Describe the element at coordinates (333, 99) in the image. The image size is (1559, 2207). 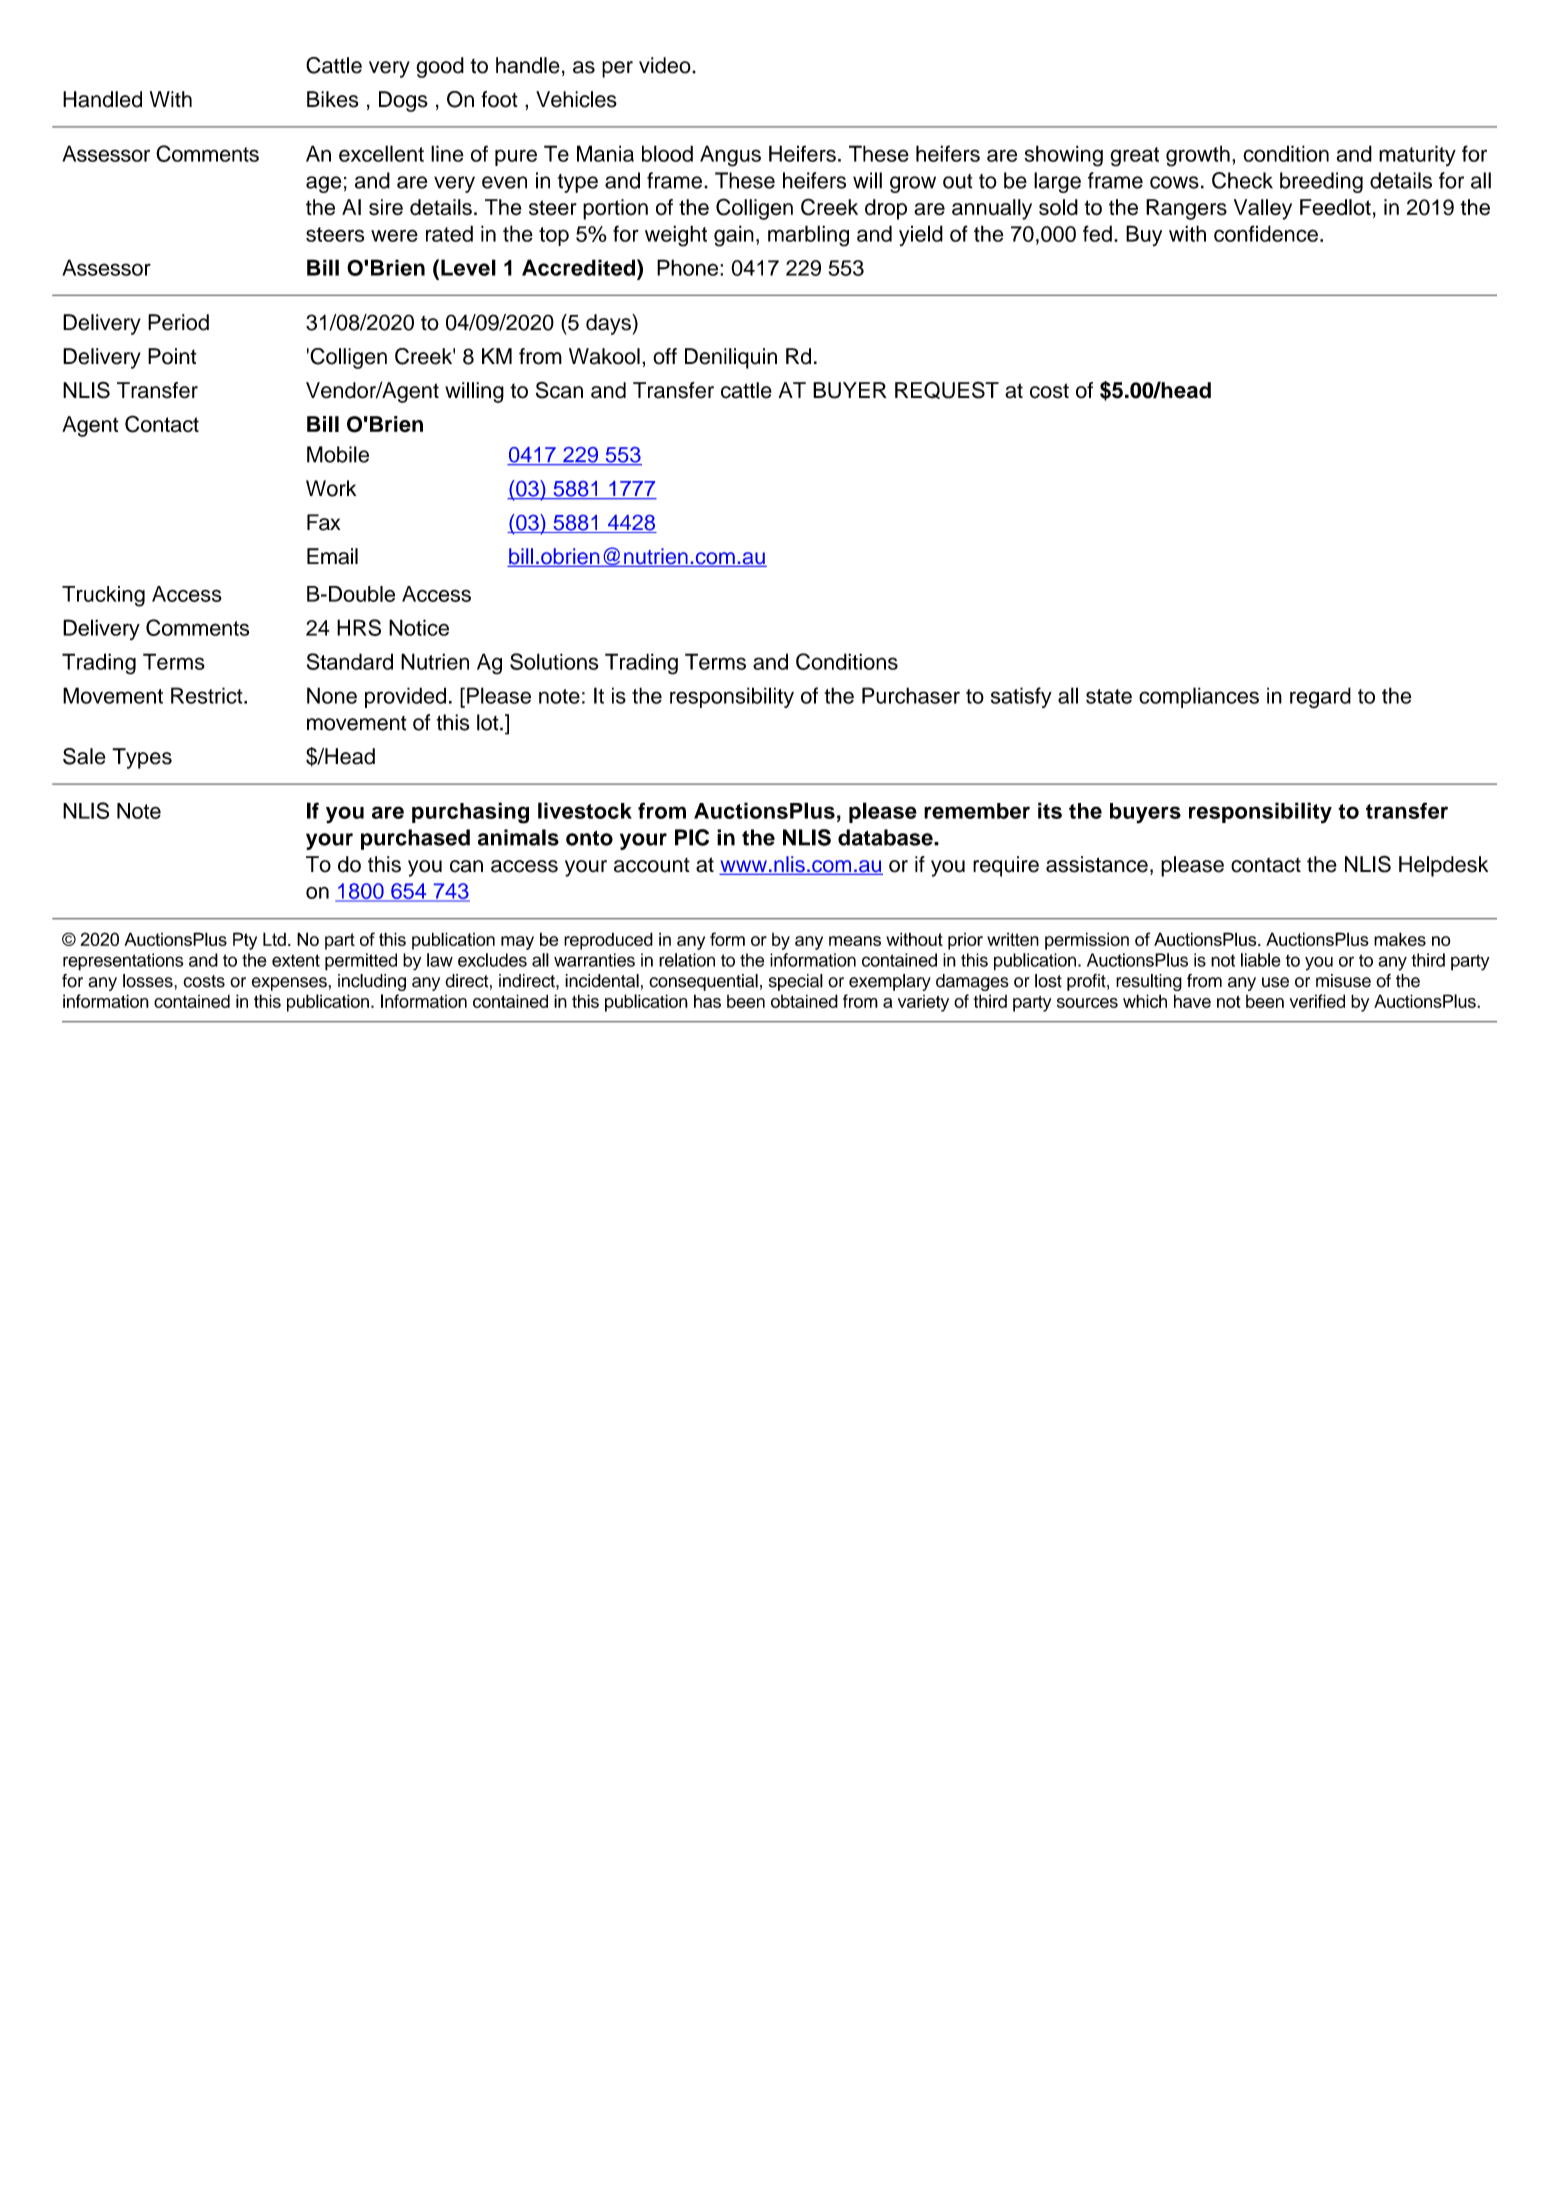
I see `Bikes` at that location.
